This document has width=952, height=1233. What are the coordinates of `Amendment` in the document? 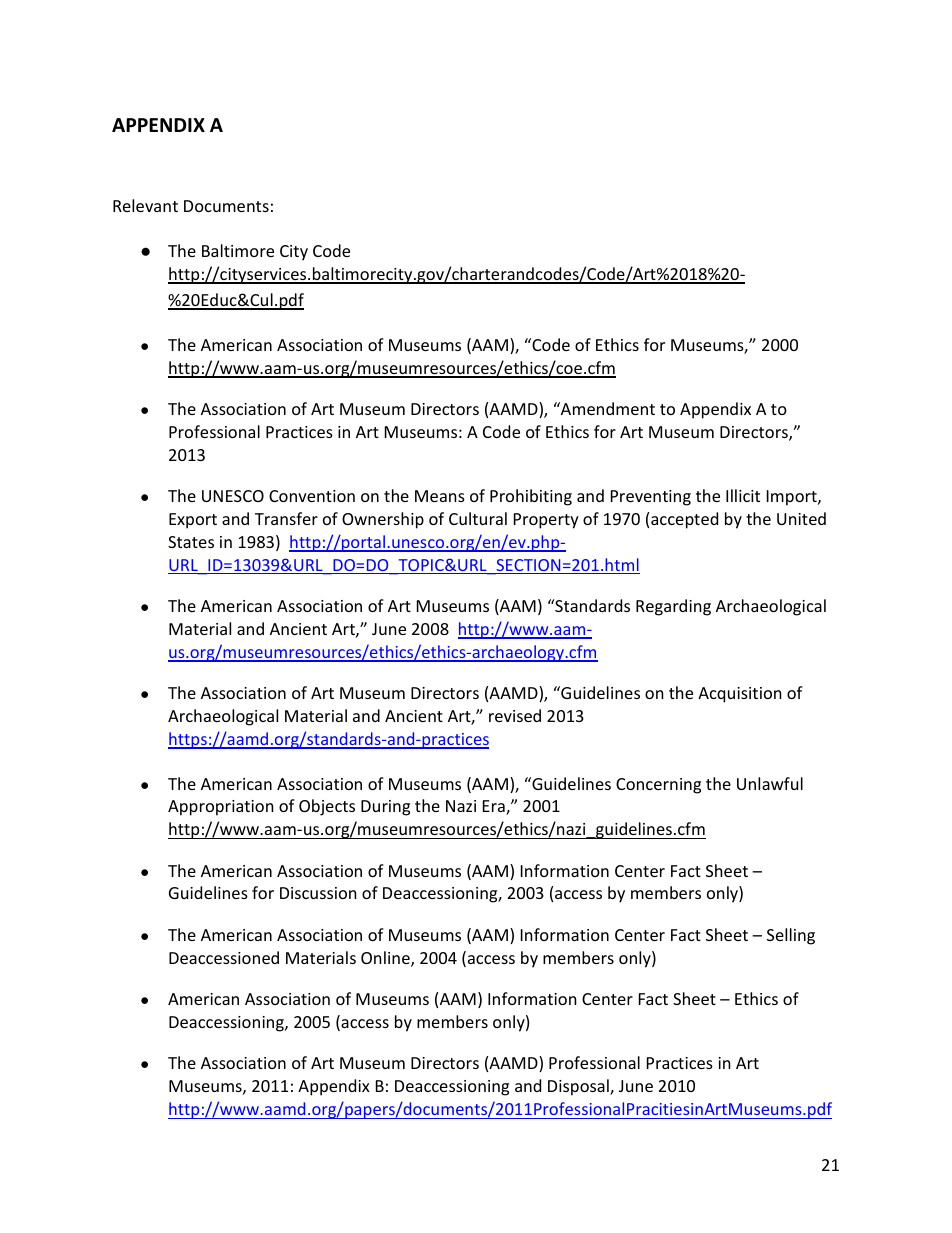 It's located at (607, 408).
